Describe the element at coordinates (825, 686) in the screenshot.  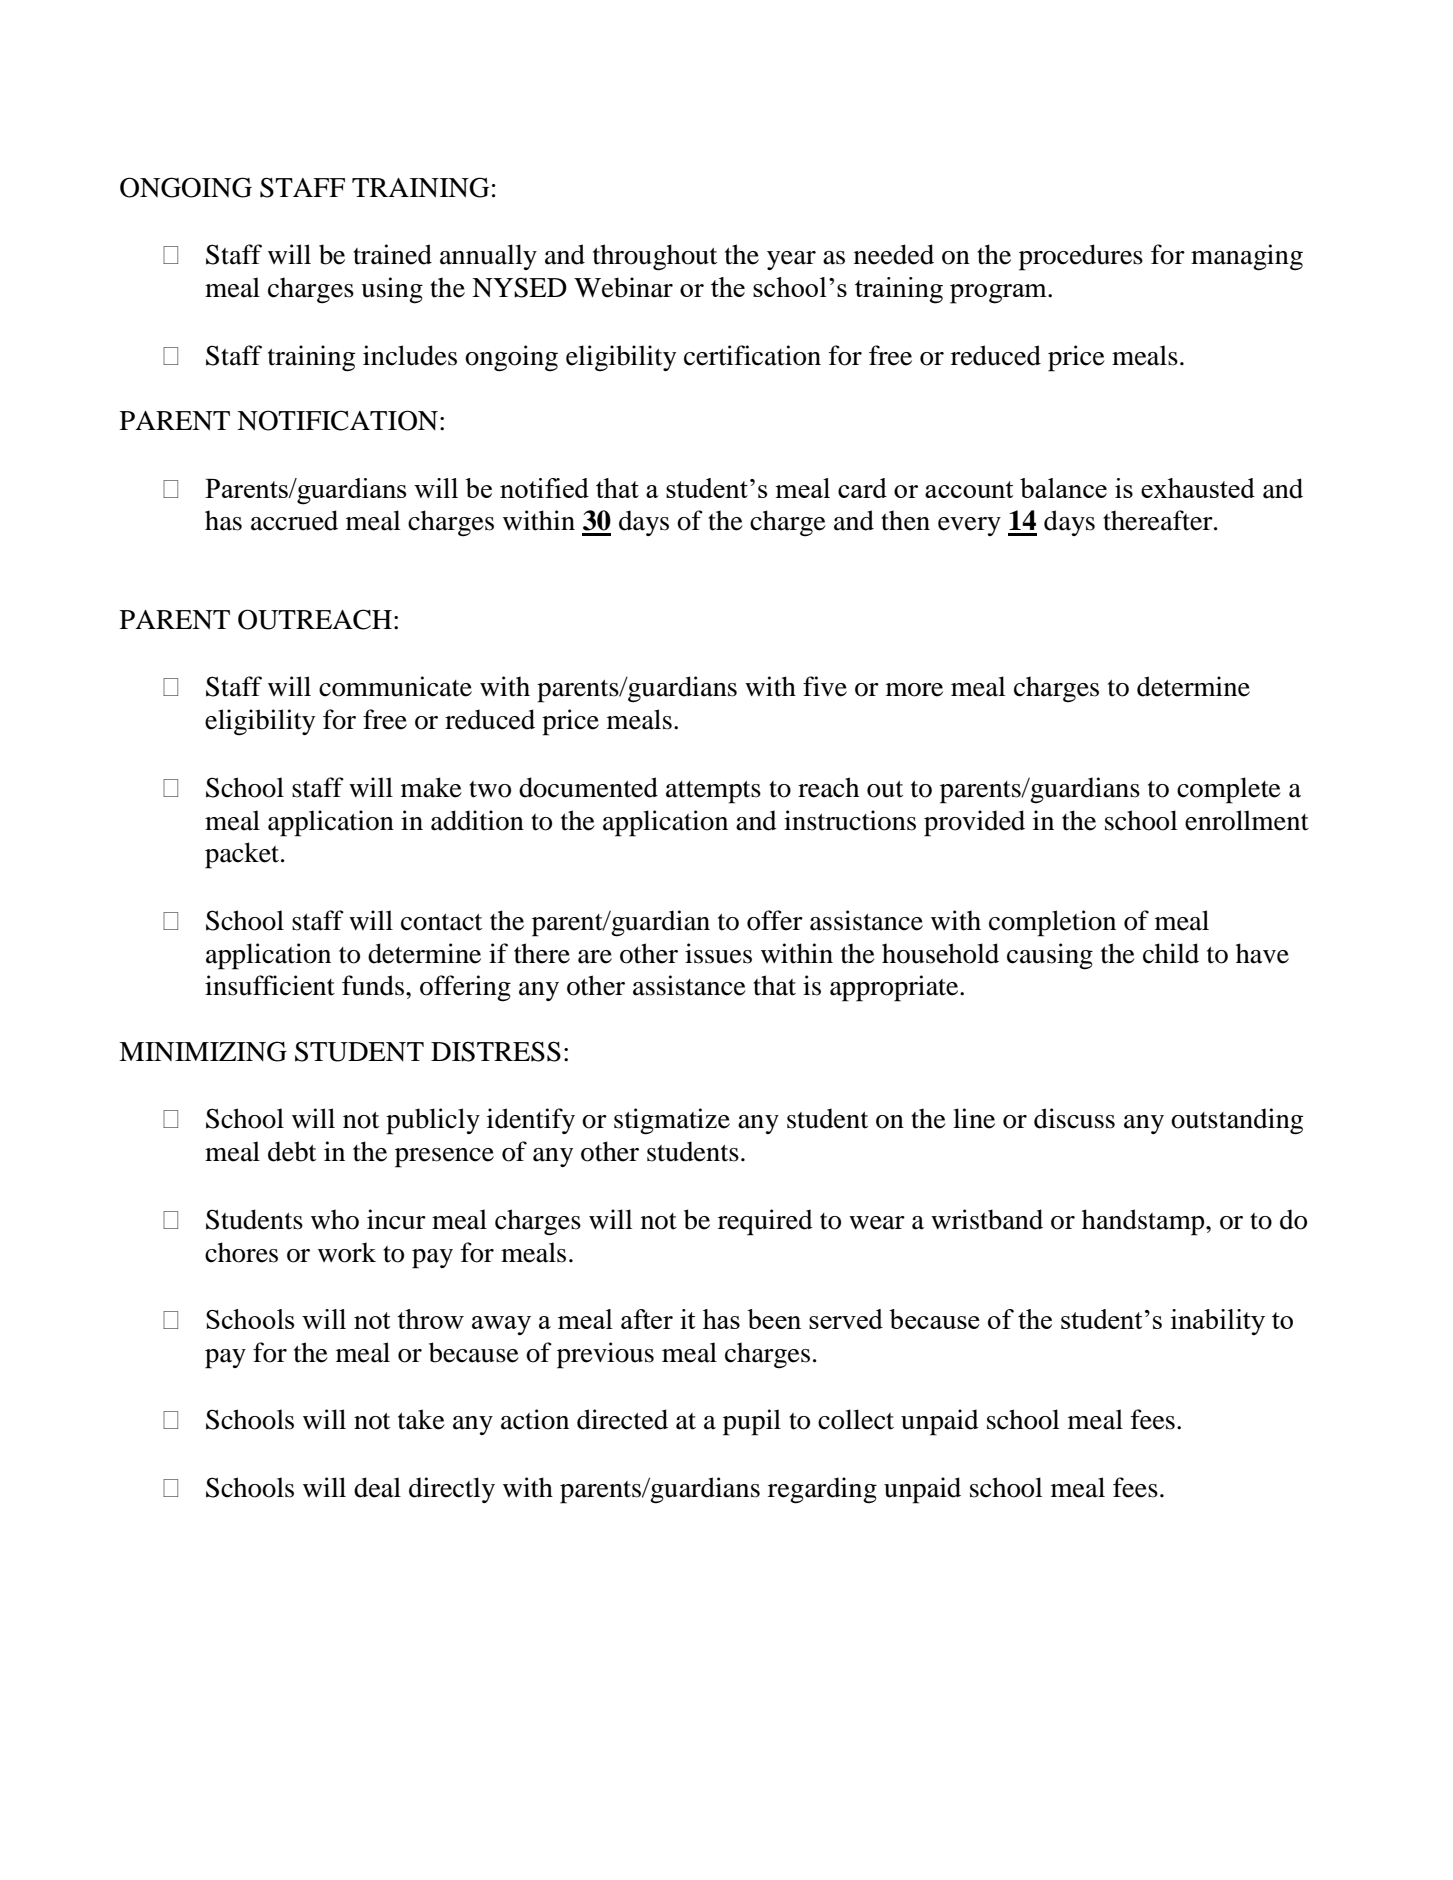
I see `five` at that location.
